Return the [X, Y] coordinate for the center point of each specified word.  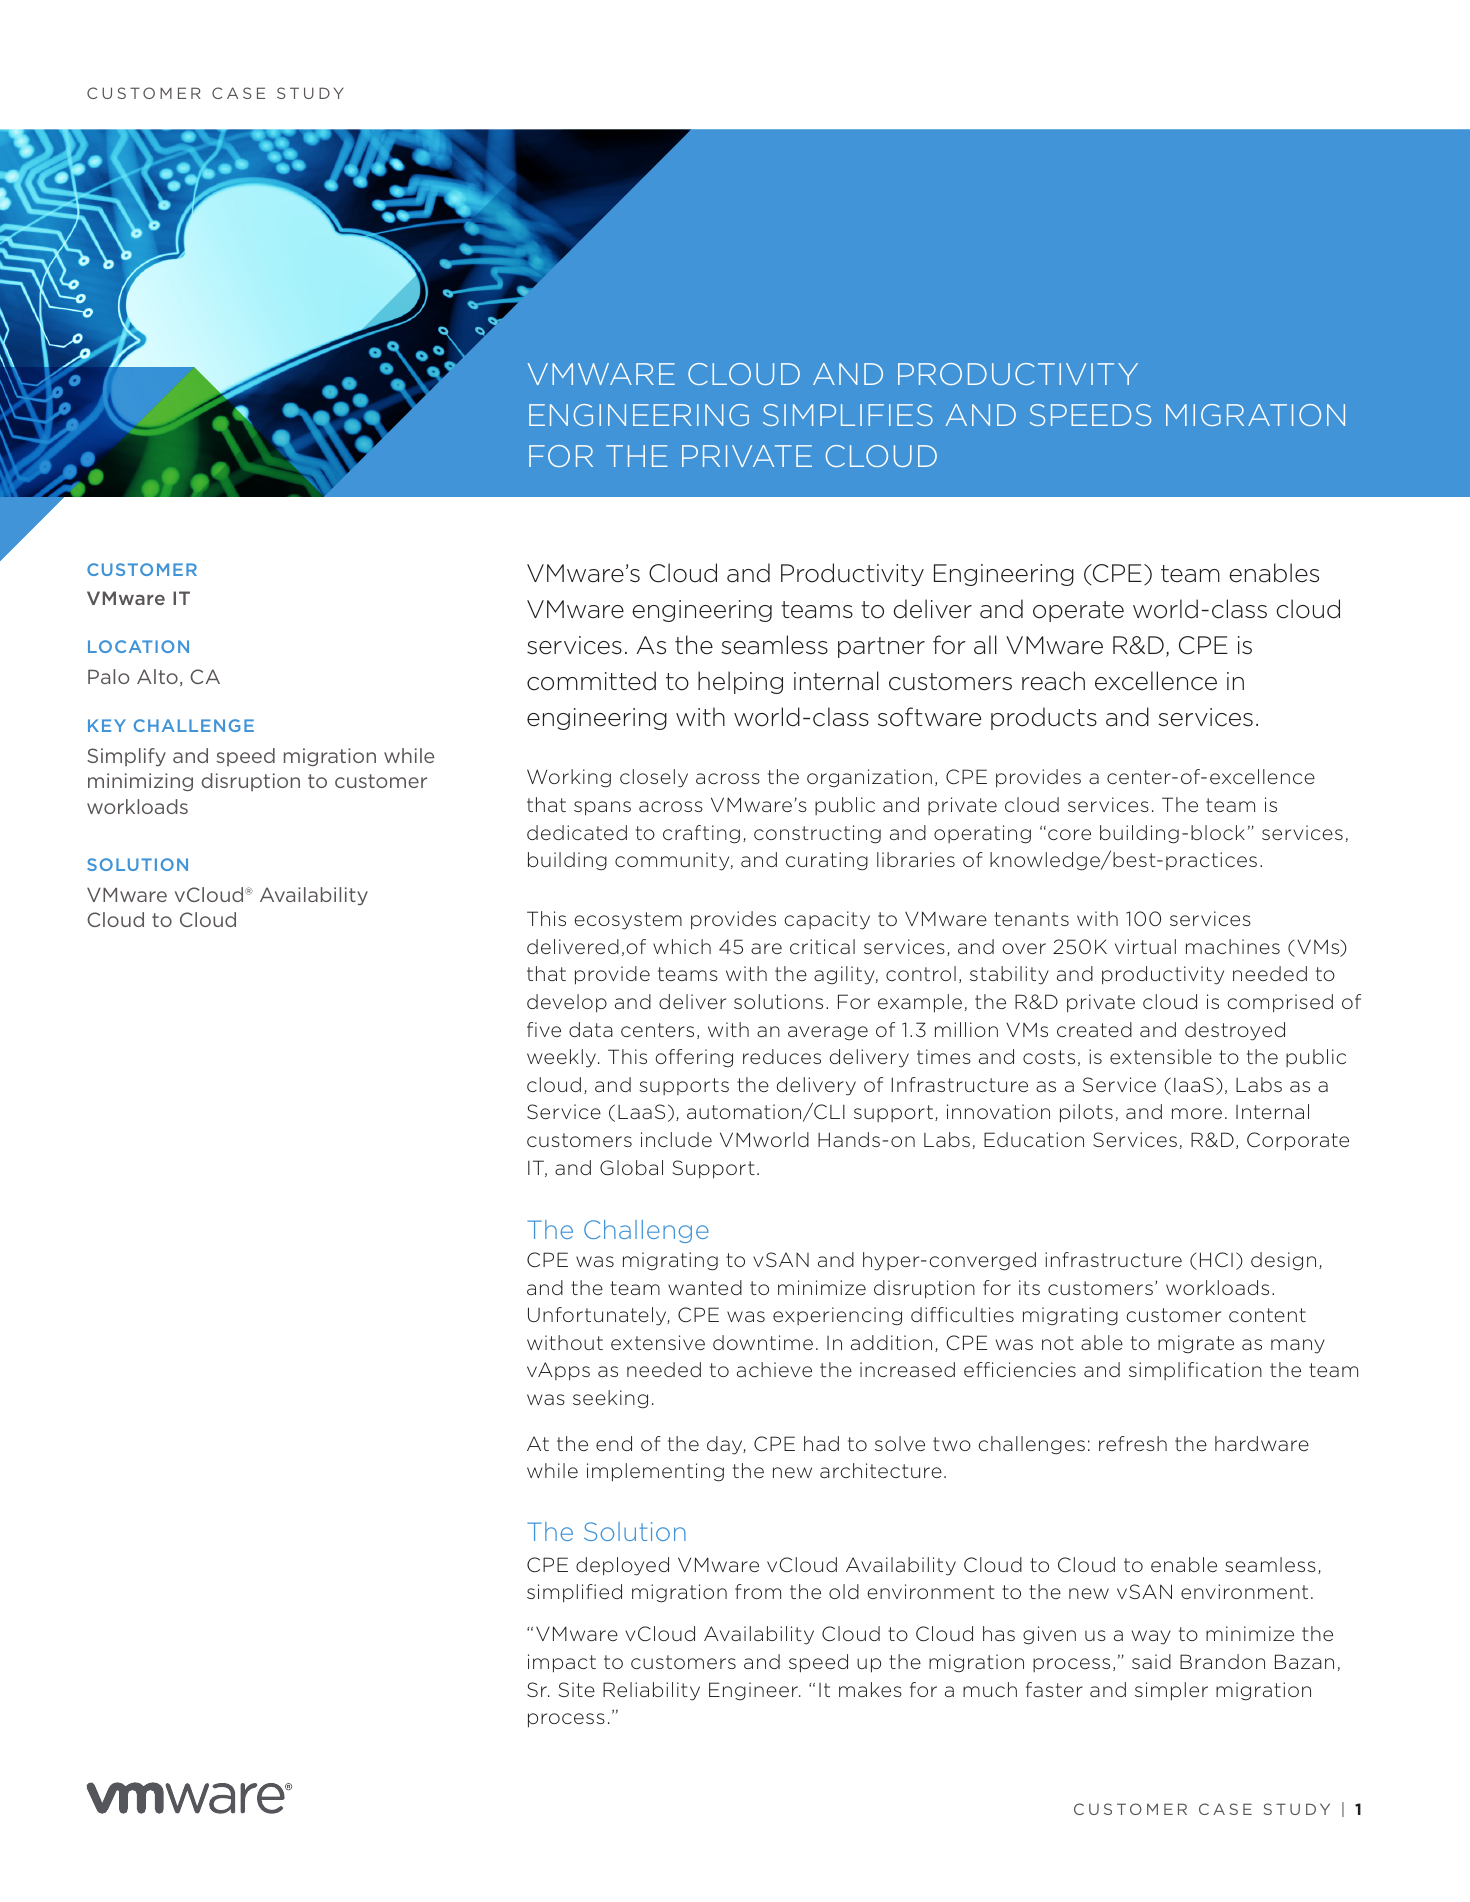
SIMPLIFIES [848, 415]
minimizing [140, 782]
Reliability [651, 1691]
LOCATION [138, 646]
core [1069, 834]
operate [1078, 611]
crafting [701, 834]
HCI [1216, 1259]
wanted [705, 1287]
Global [631, 1167]
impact [562, 1663]
